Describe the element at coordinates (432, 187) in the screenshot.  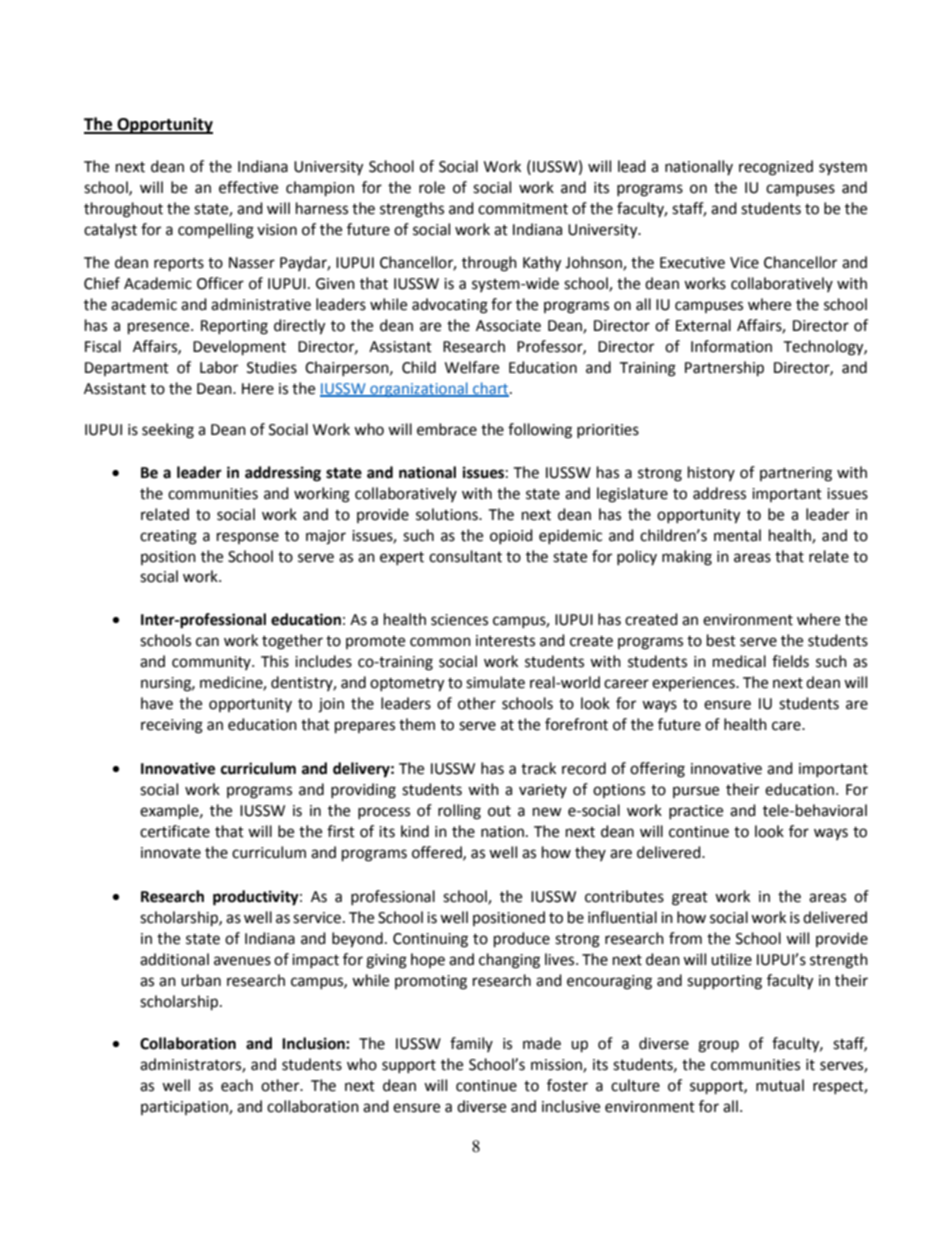
I see `role` at that location.
